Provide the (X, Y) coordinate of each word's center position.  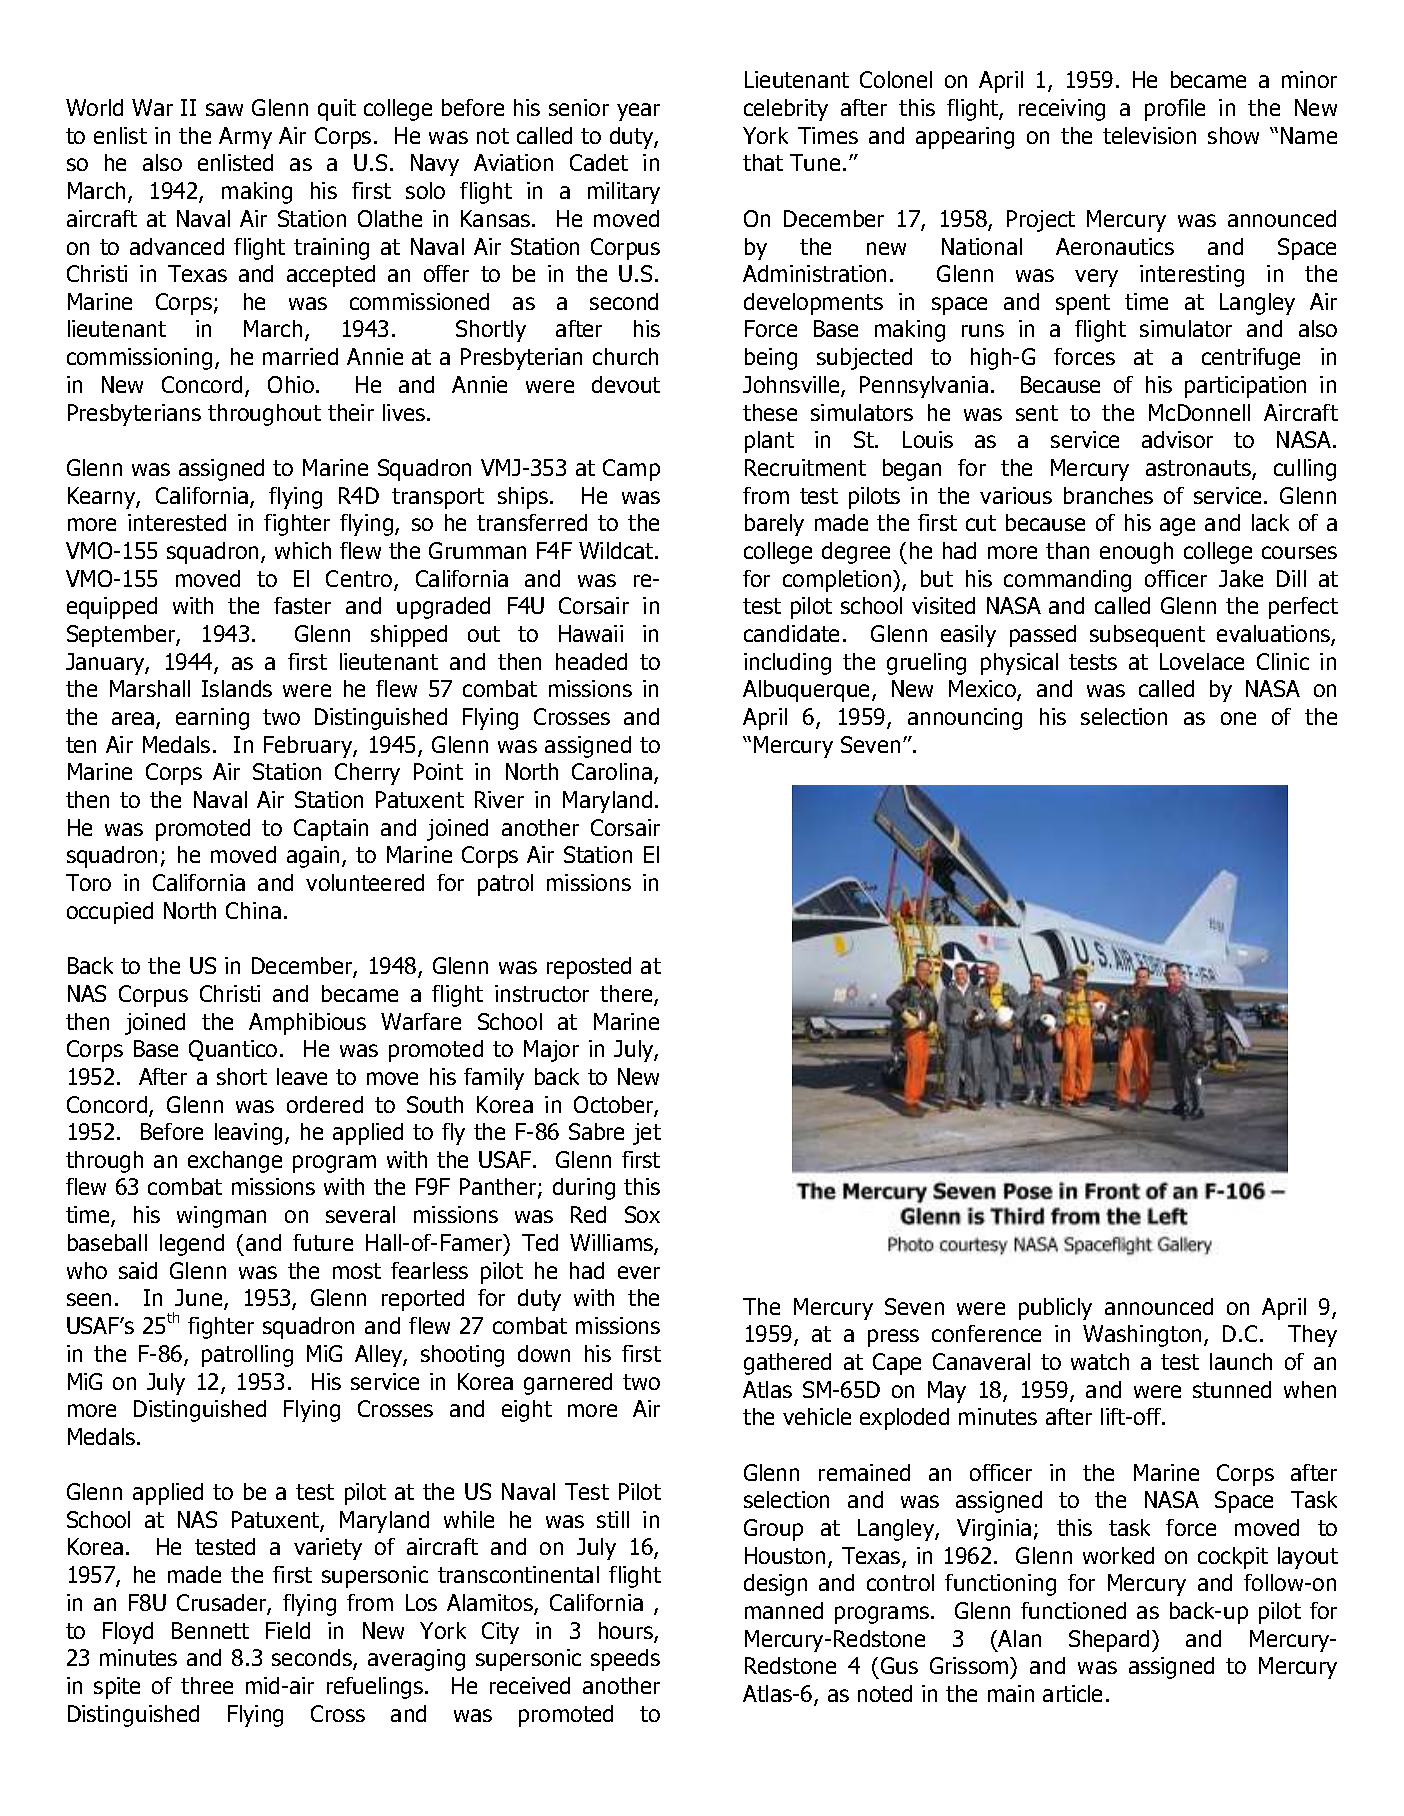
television (1149, 135)
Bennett (210, 1630)
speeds (625, 1660)
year (638, 112)
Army (245, 138)
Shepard (1109, 1641)
